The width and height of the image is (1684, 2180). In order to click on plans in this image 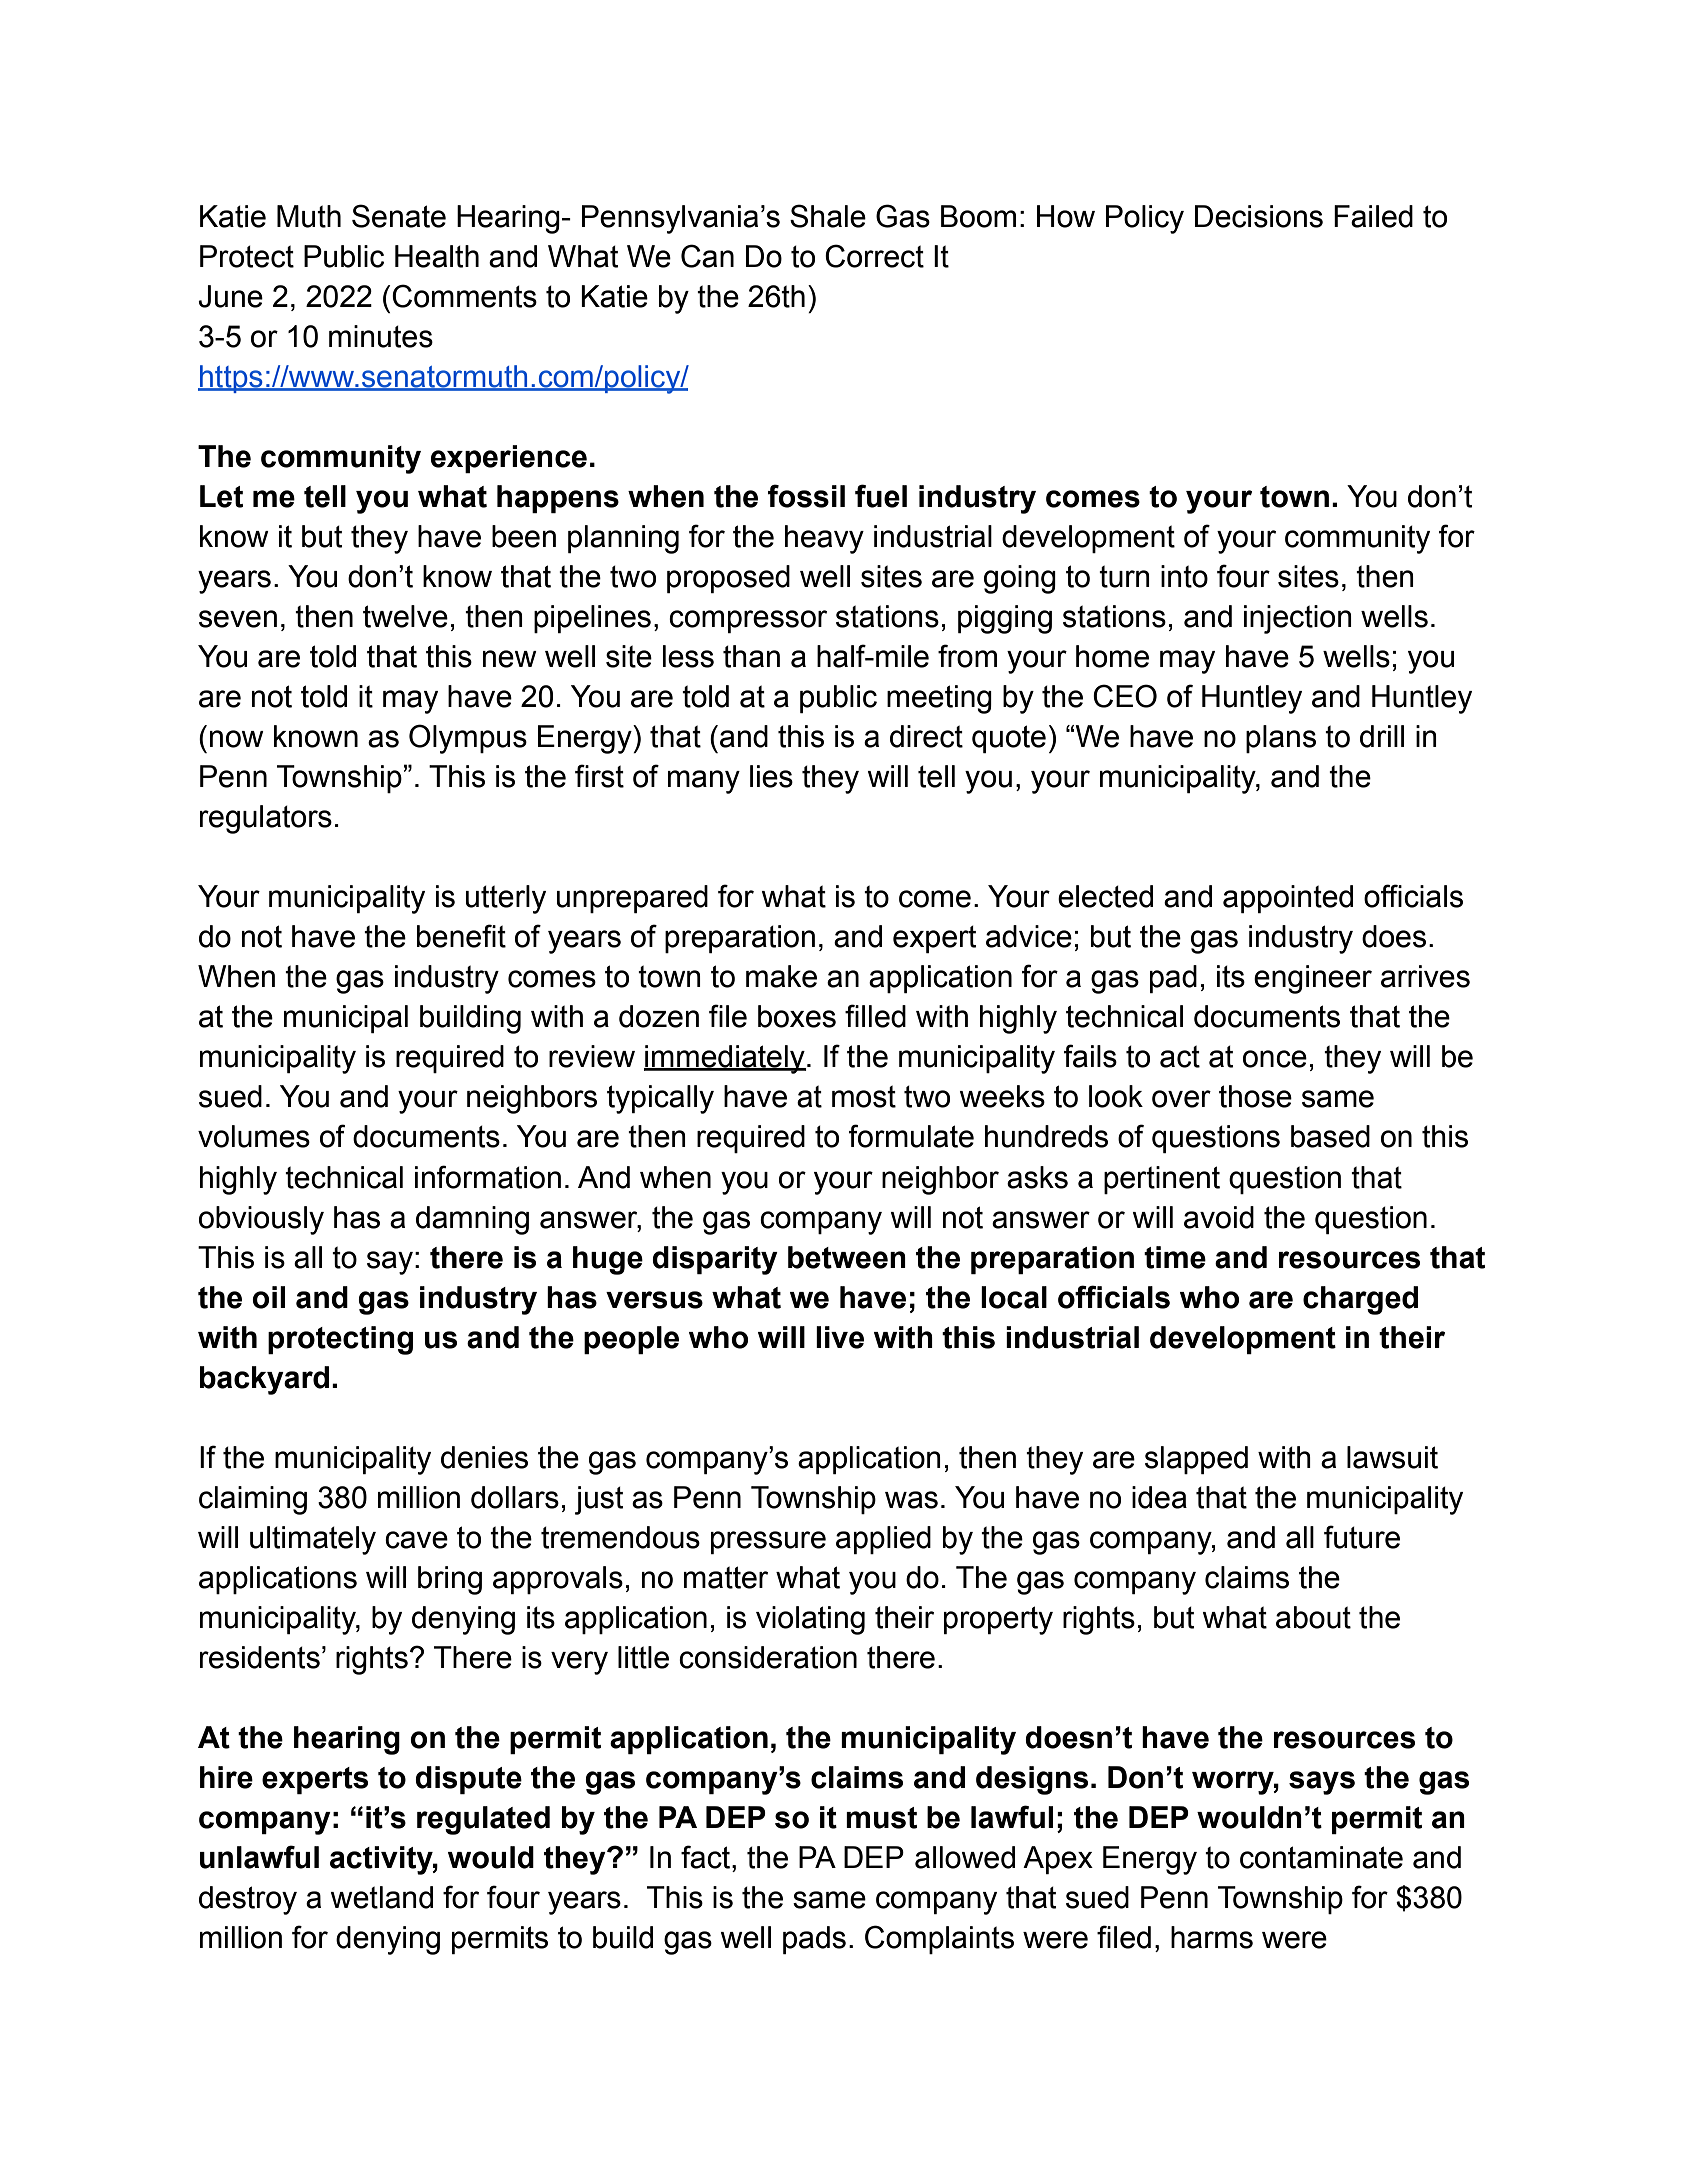, I will do `click(1281, 739)`.
